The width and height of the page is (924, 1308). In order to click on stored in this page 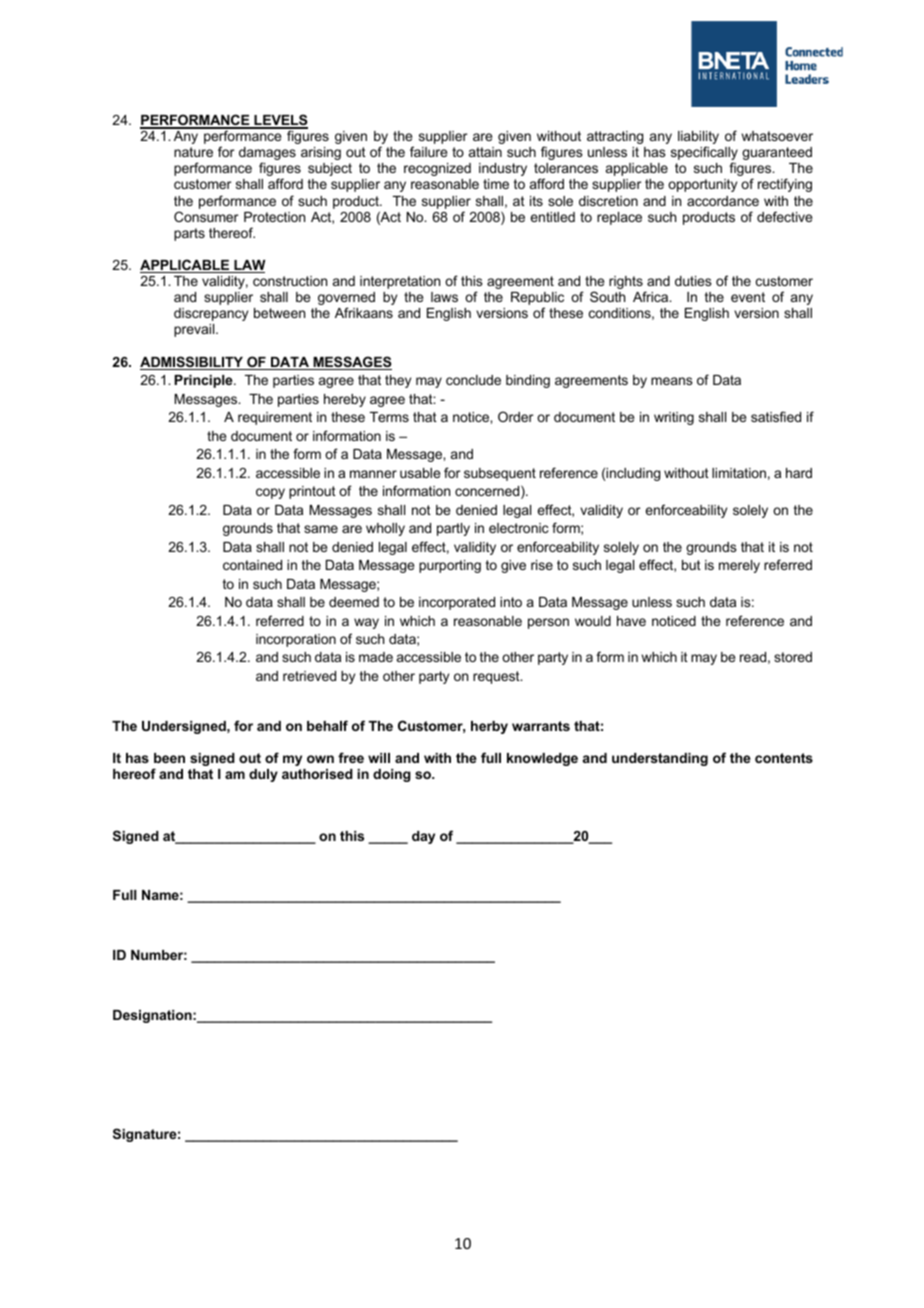, I will do `click(793, 657)`.
